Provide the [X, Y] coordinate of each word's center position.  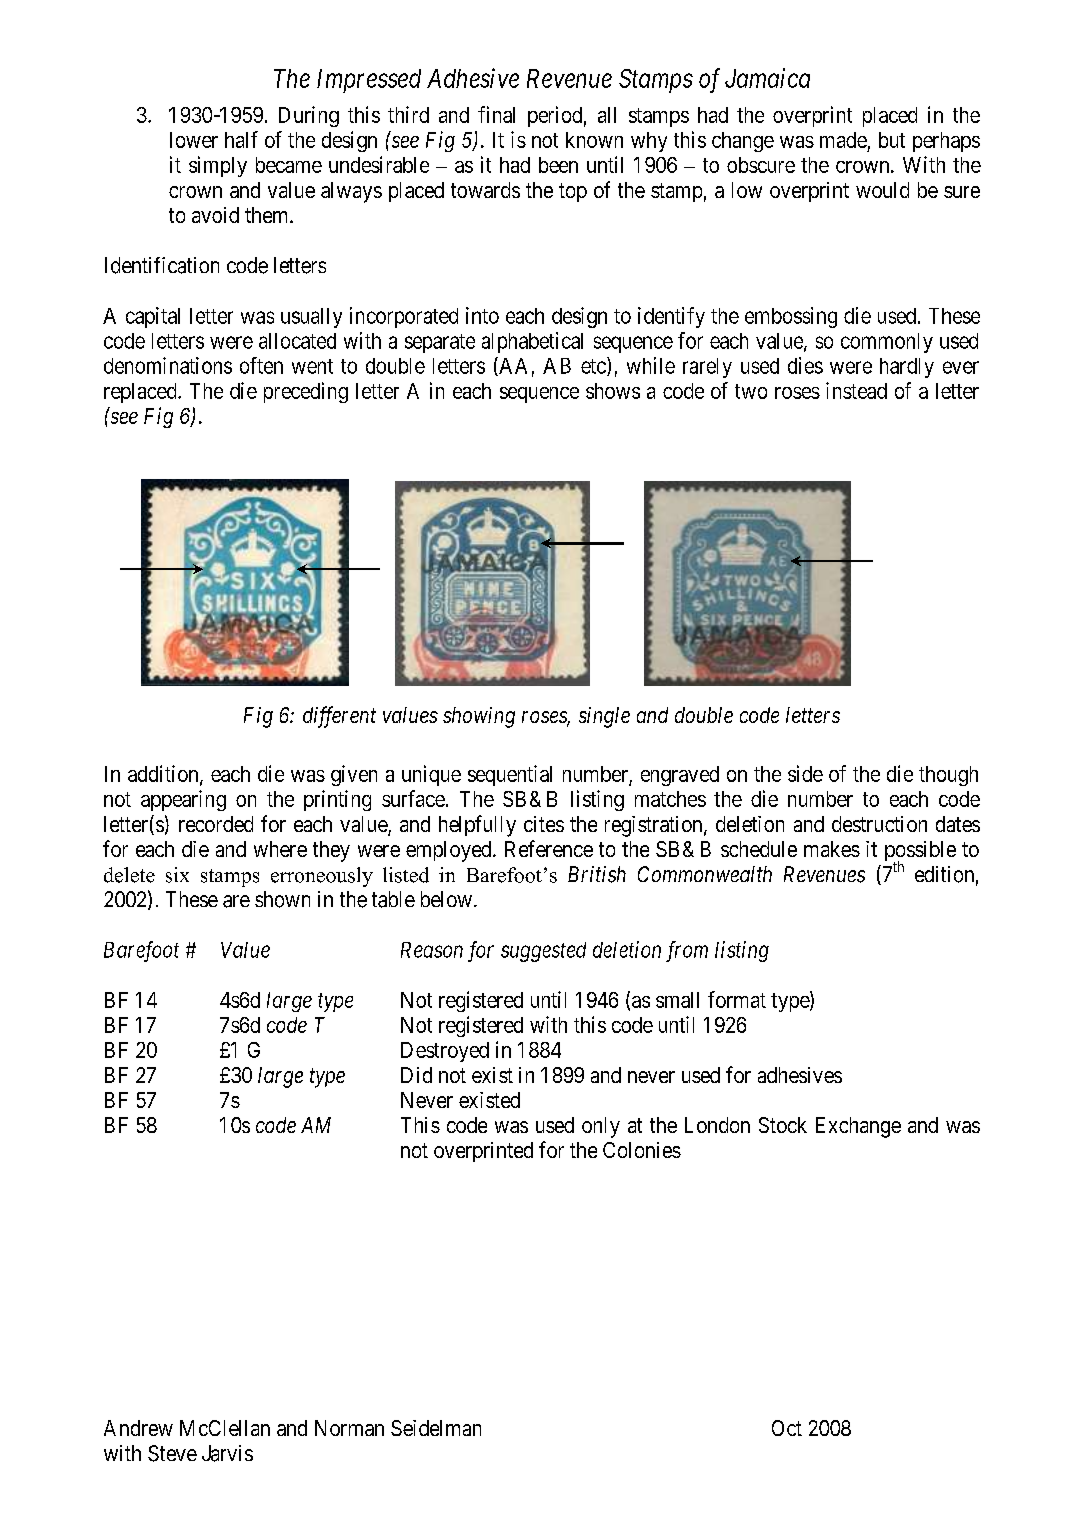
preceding [306, 392]
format [737, 999]
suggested [543, 952]
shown [282, 899]
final [496, 114]
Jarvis [227, 1453]
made [843, 140]
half [241, 139]
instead [856, 390]
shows [613, 391]
